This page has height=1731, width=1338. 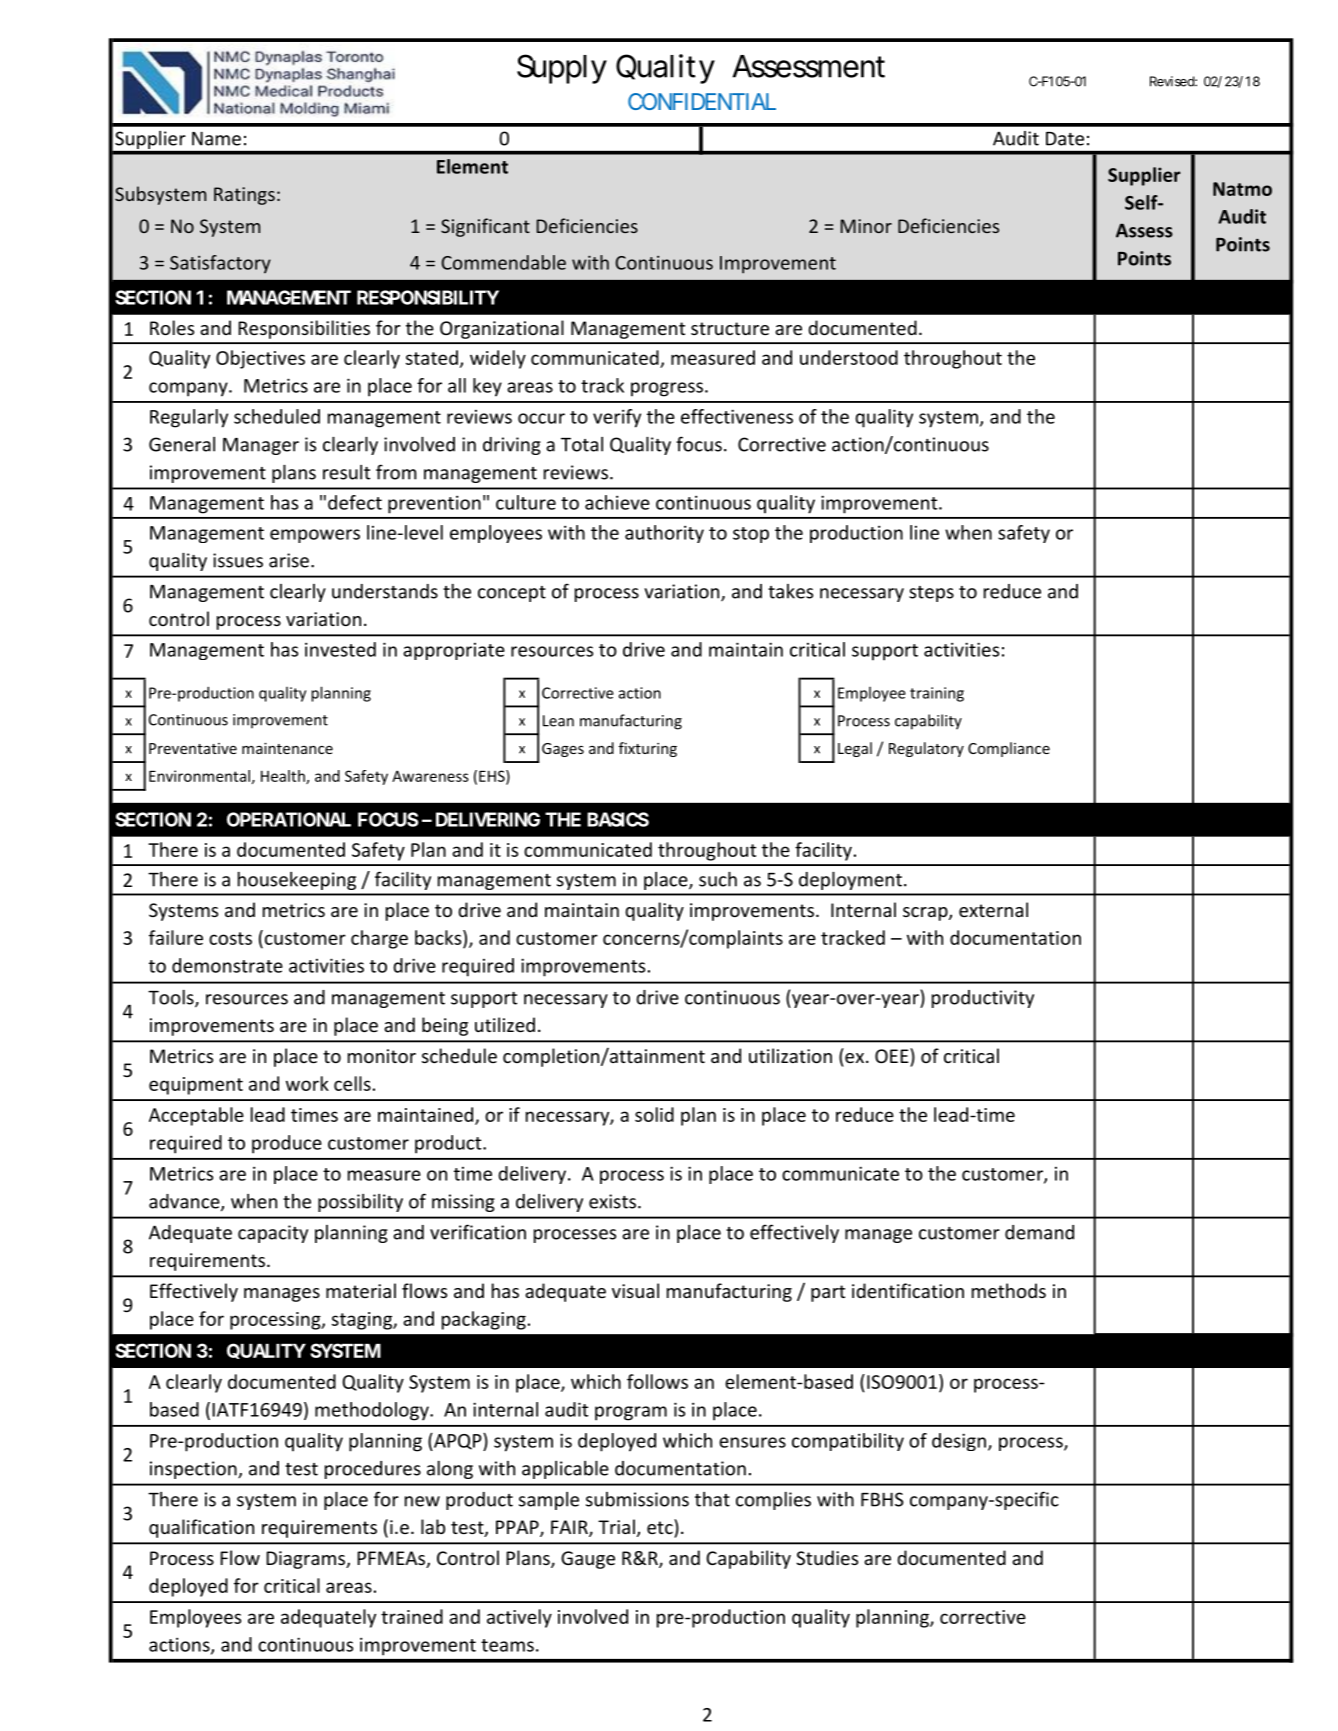 I want to click on Diagrams, so click(x=307, y=1560).
